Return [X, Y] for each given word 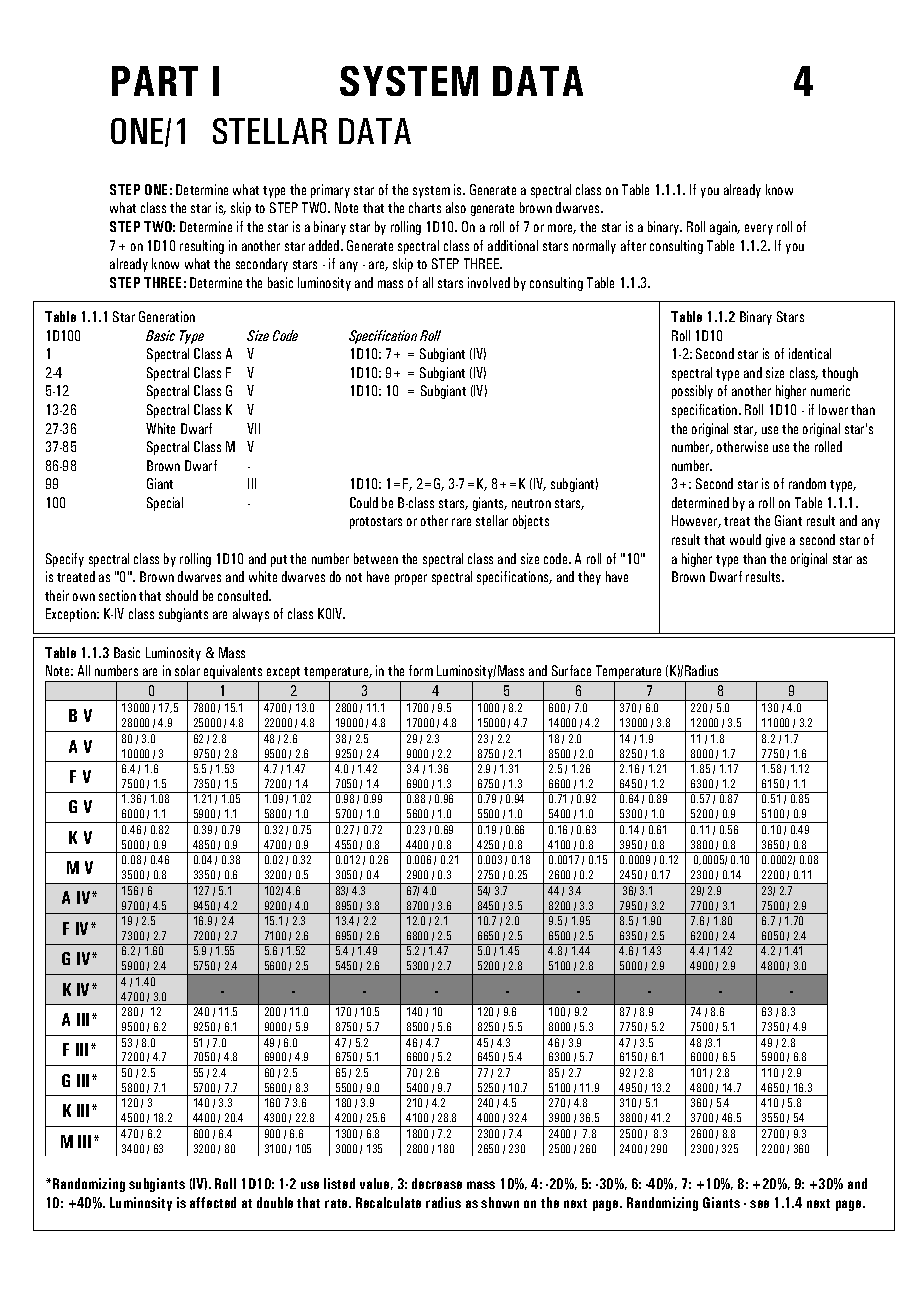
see [759, 1204]
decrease [437, 1183]
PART [155, 81]
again [725, 228]
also [456, 207]
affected [213, 1202]
